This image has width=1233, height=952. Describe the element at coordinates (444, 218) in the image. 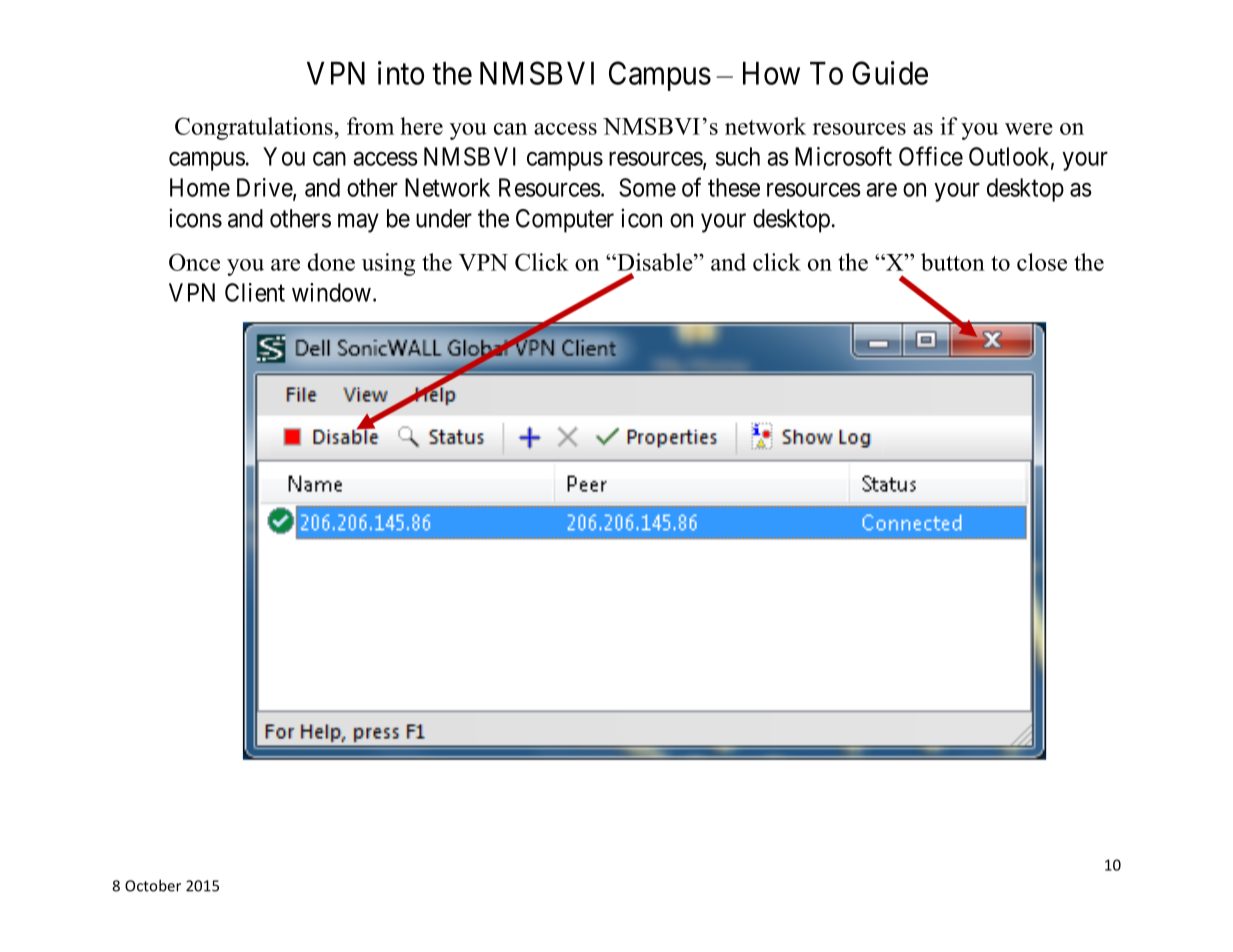

I see `under` at that location.
